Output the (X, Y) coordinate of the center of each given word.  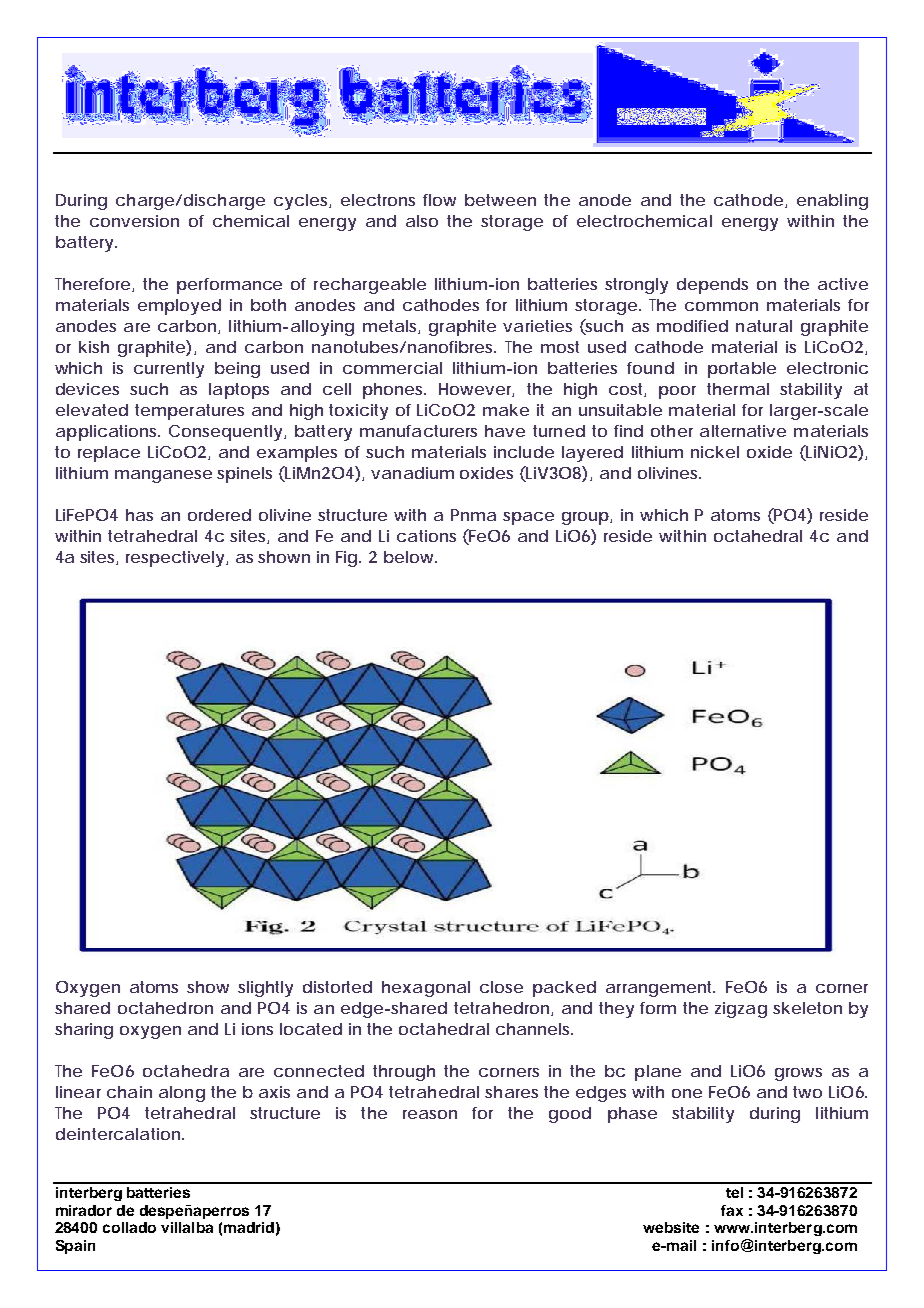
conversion (134, 221)
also (422, 221)
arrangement (660, 989)
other (672, 431)
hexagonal (426, 989)
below (408, 557)
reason (430, 1114)
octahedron (165, 1008)
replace (109, 454)
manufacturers (418, 431)
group (585, 518)
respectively (175, 559)
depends (712, 286)
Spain (75, 1247)
